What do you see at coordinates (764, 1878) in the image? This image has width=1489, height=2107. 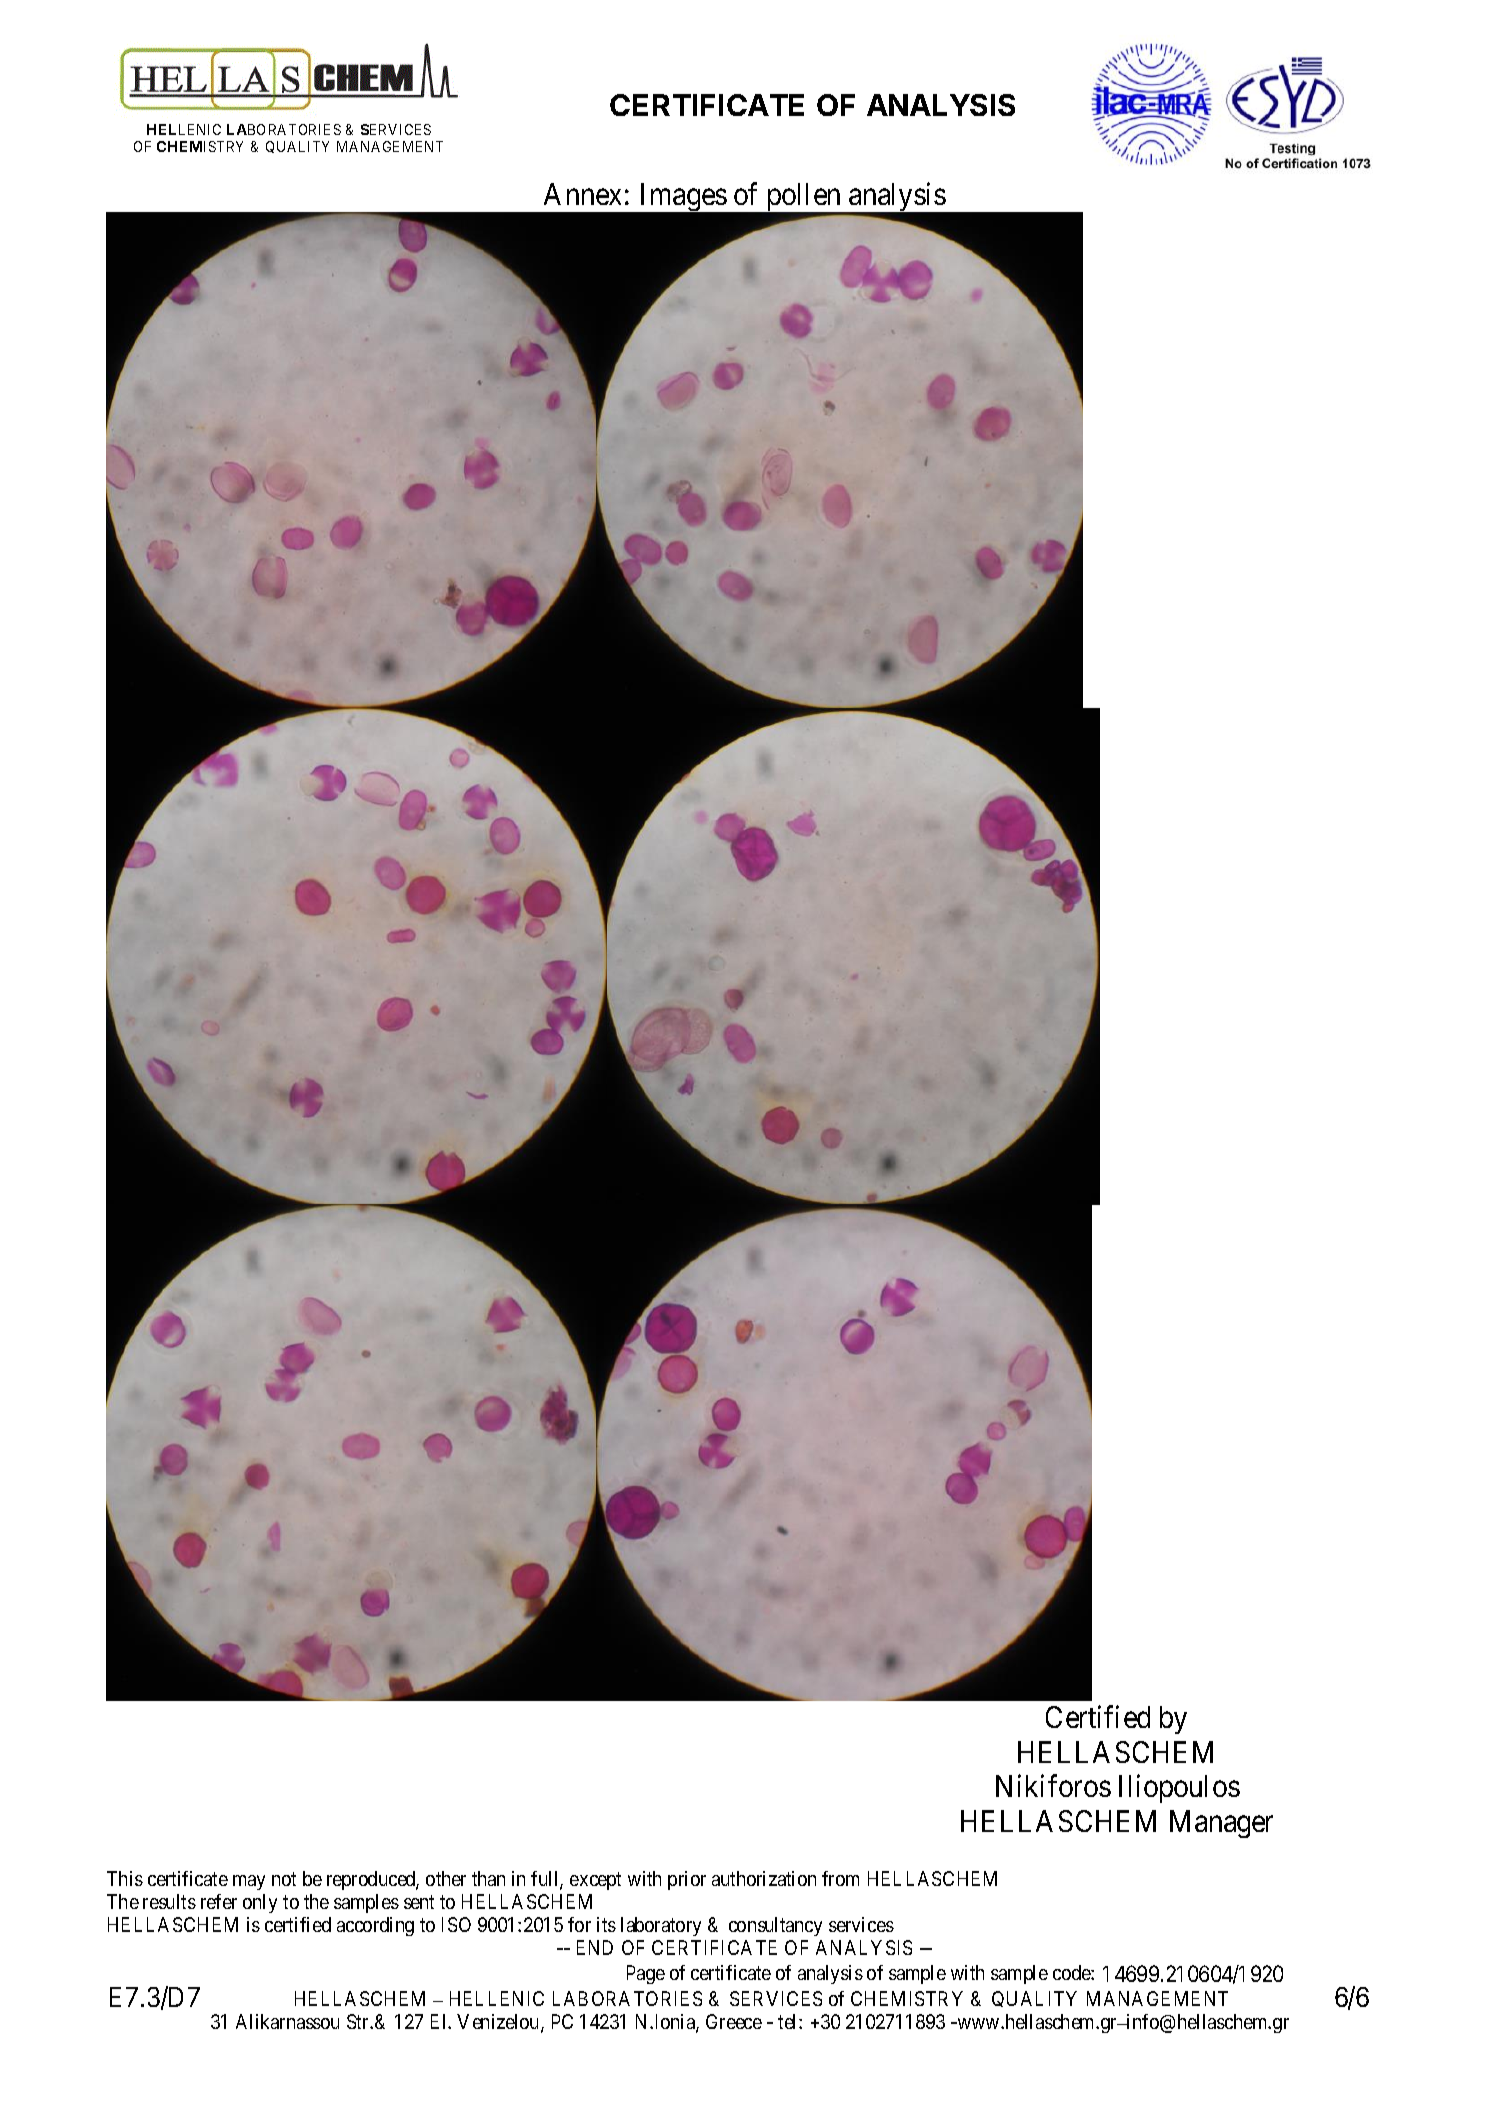 I see `authorization` at bounding box center [764, 1878].
